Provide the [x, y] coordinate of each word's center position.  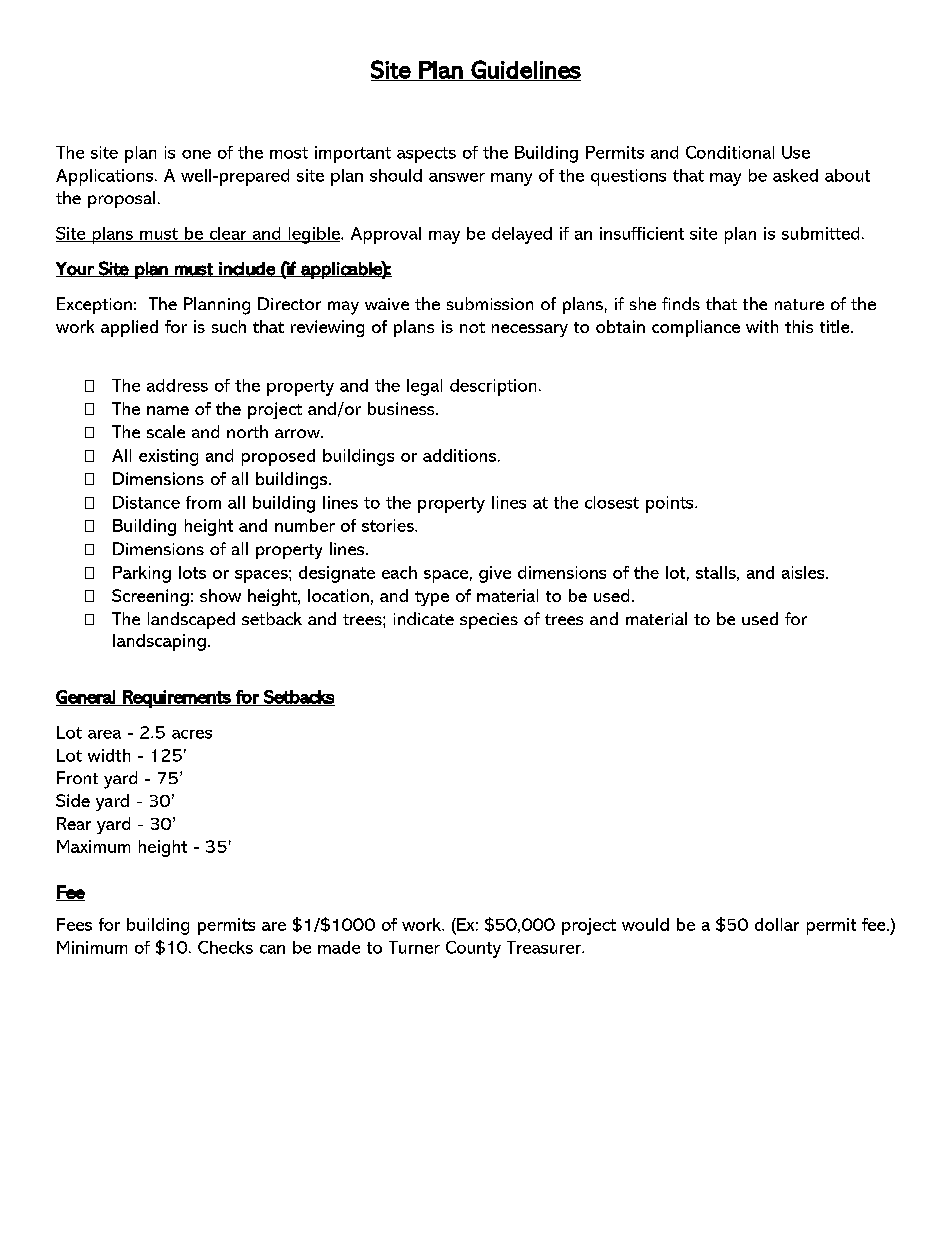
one [196, 154]
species [489, 621]
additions [461, 455]
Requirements [177, 699]
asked [795, 175]
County [473, 949]
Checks [225, 947]
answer [457, 177]
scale [166, 431]
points [671, 504]
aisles [804, 572]
